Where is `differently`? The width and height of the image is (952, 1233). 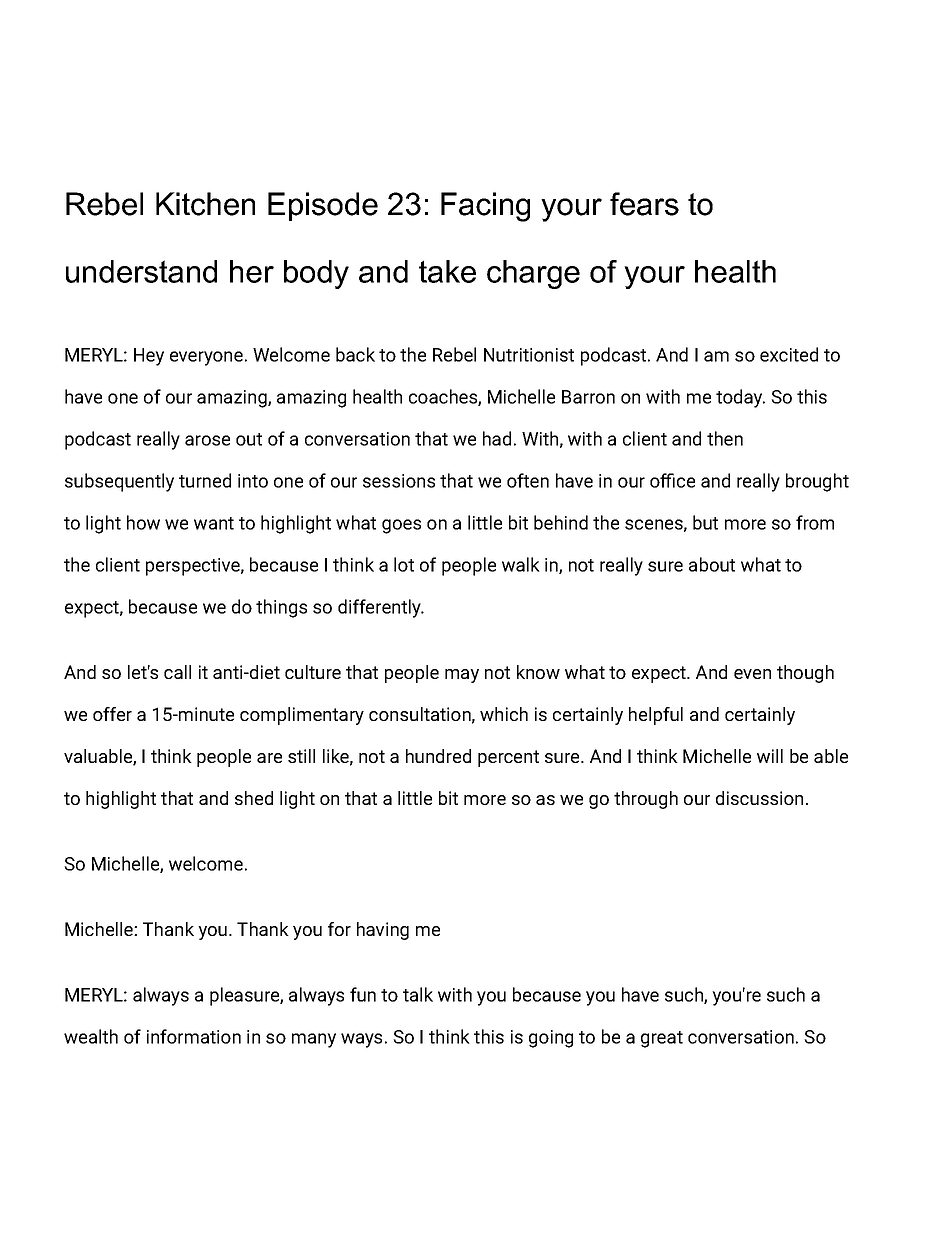 differently is located at coordinates (380, 608).
